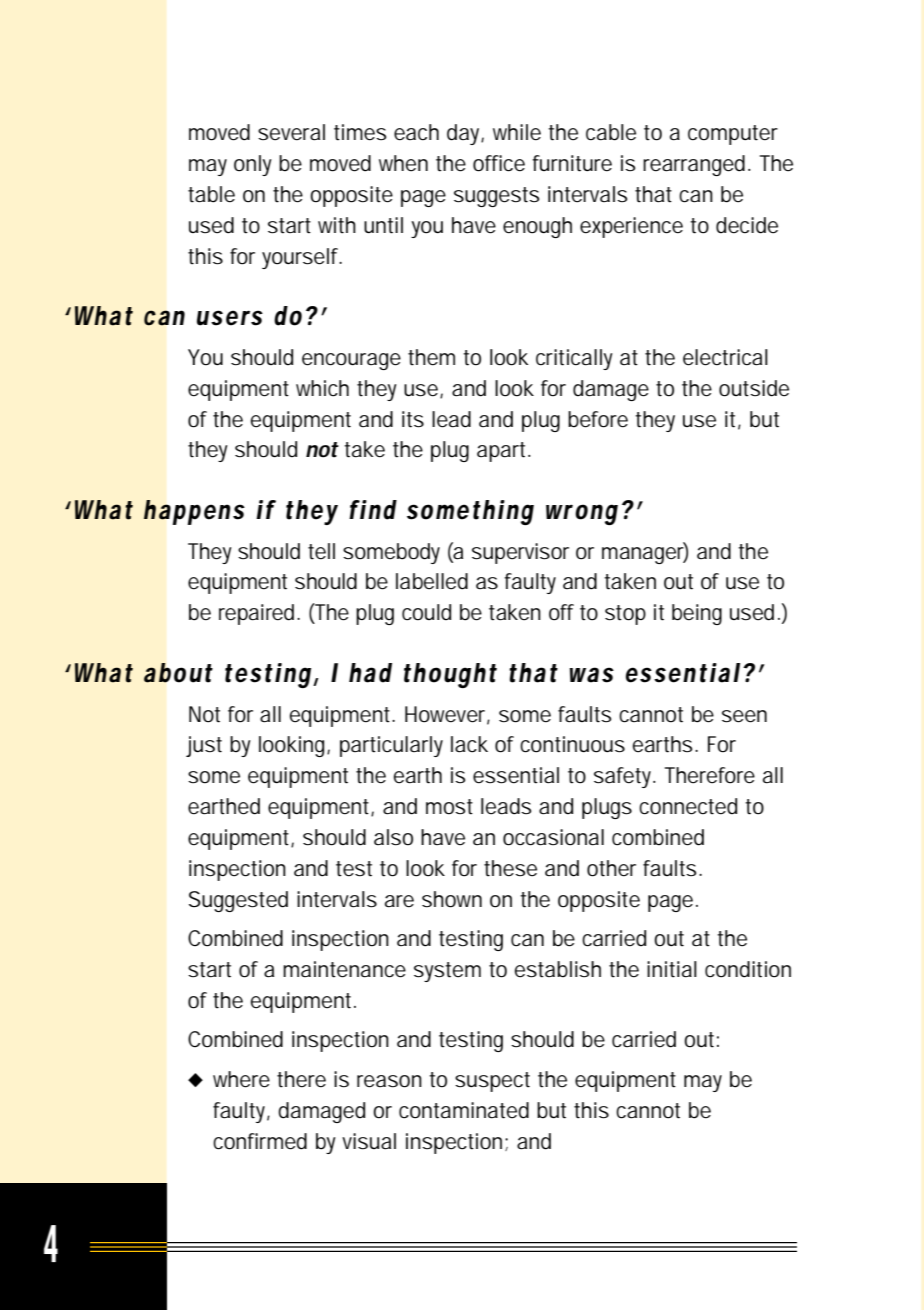 The image size is (924, 1310). I want to click on only, so click(253, 165).
